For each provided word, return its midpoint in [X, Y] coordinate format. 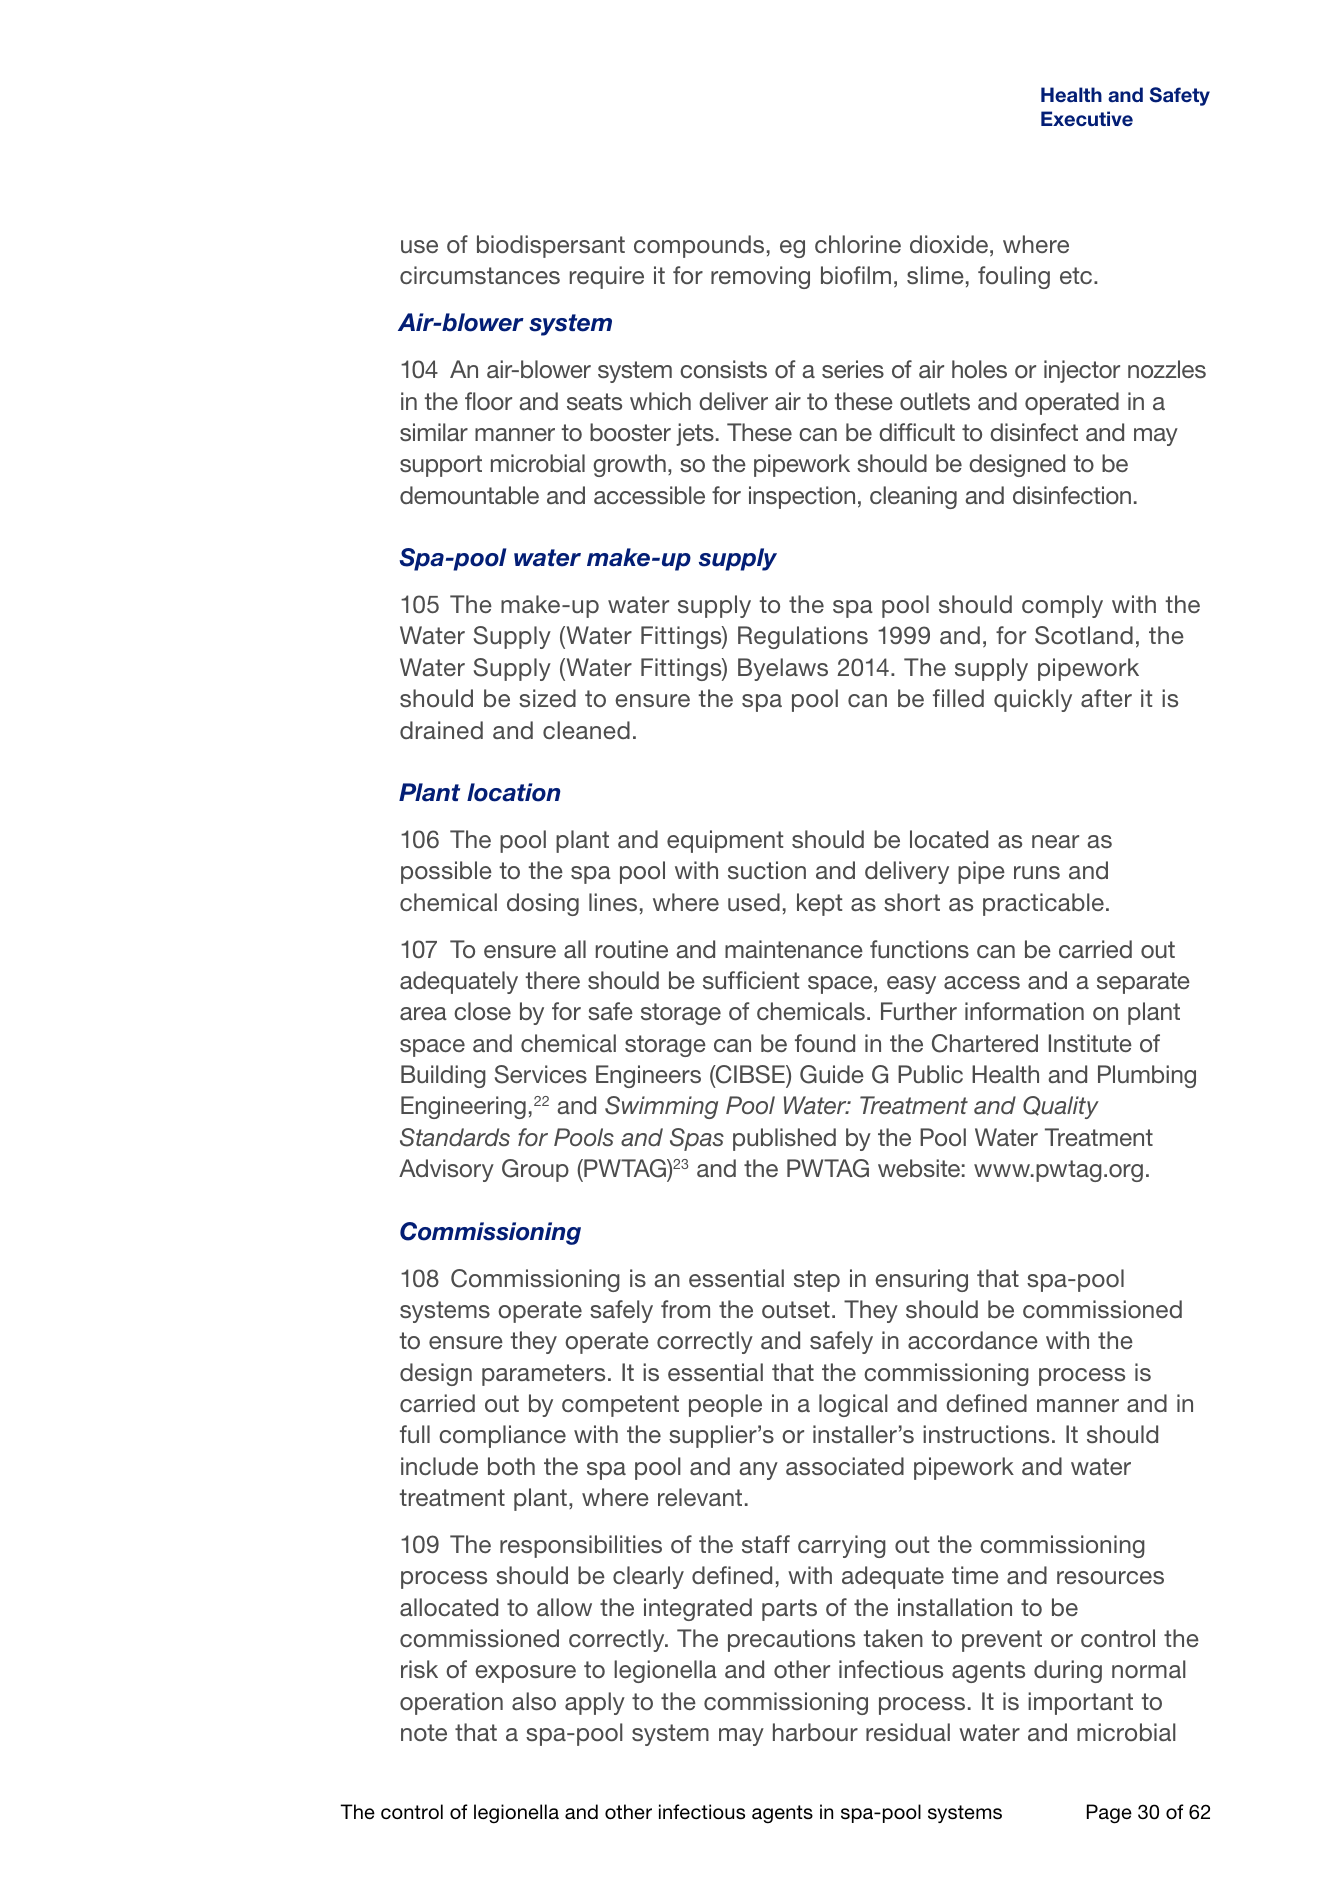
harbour [815, 1732]
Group [535, 1170]
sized [547, 698]
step [817, 1281]
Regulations [803, 637]
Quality [1061, 1107]
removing [760, 277]
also [534, 1701]
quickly [1033, 700]
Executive [1087, 119]
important [1080, 1703]
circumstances [480, 275]
